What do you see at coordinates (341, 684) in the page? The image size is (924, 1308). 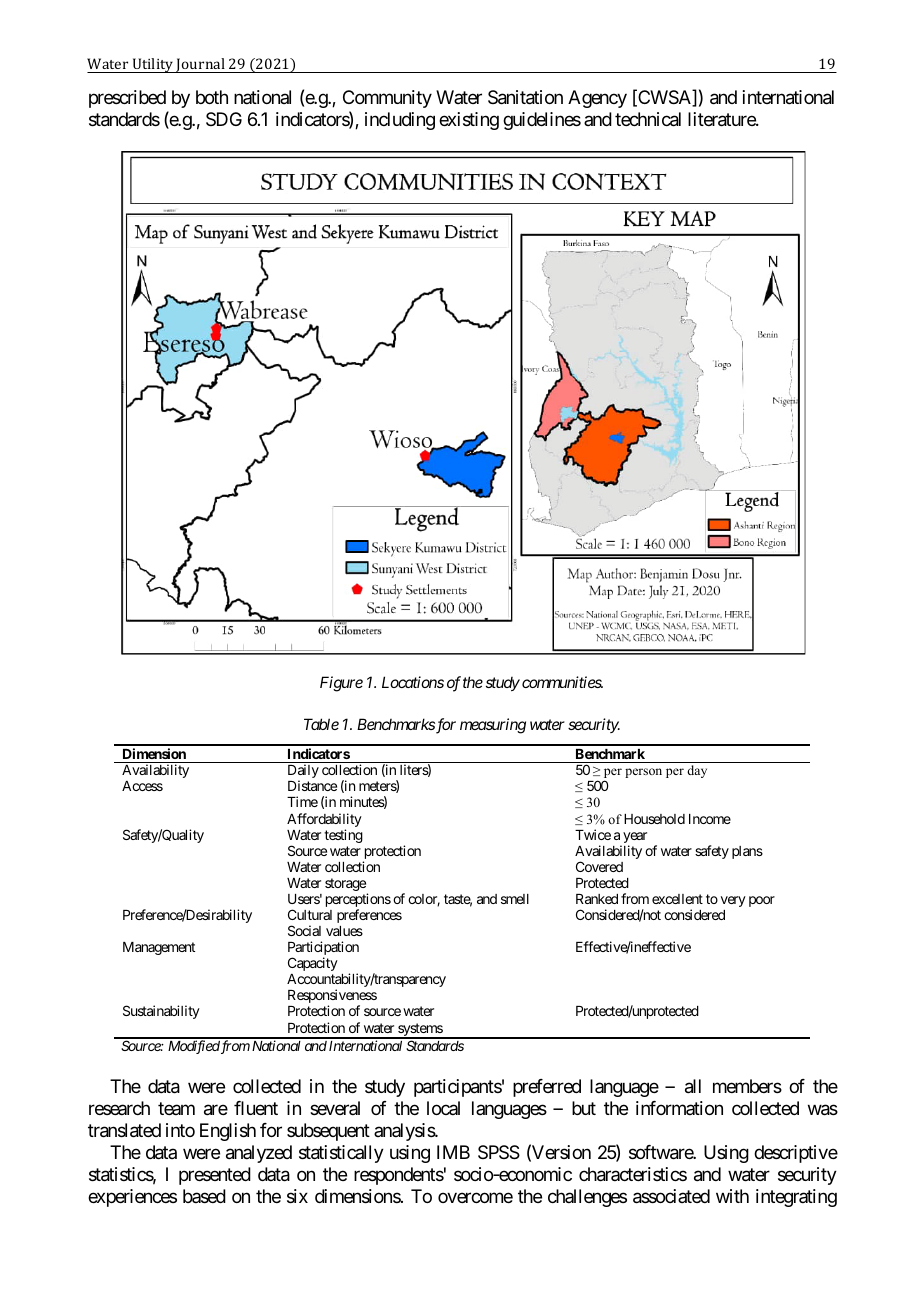 I see `Figure` at bounding box center [341, 684].
